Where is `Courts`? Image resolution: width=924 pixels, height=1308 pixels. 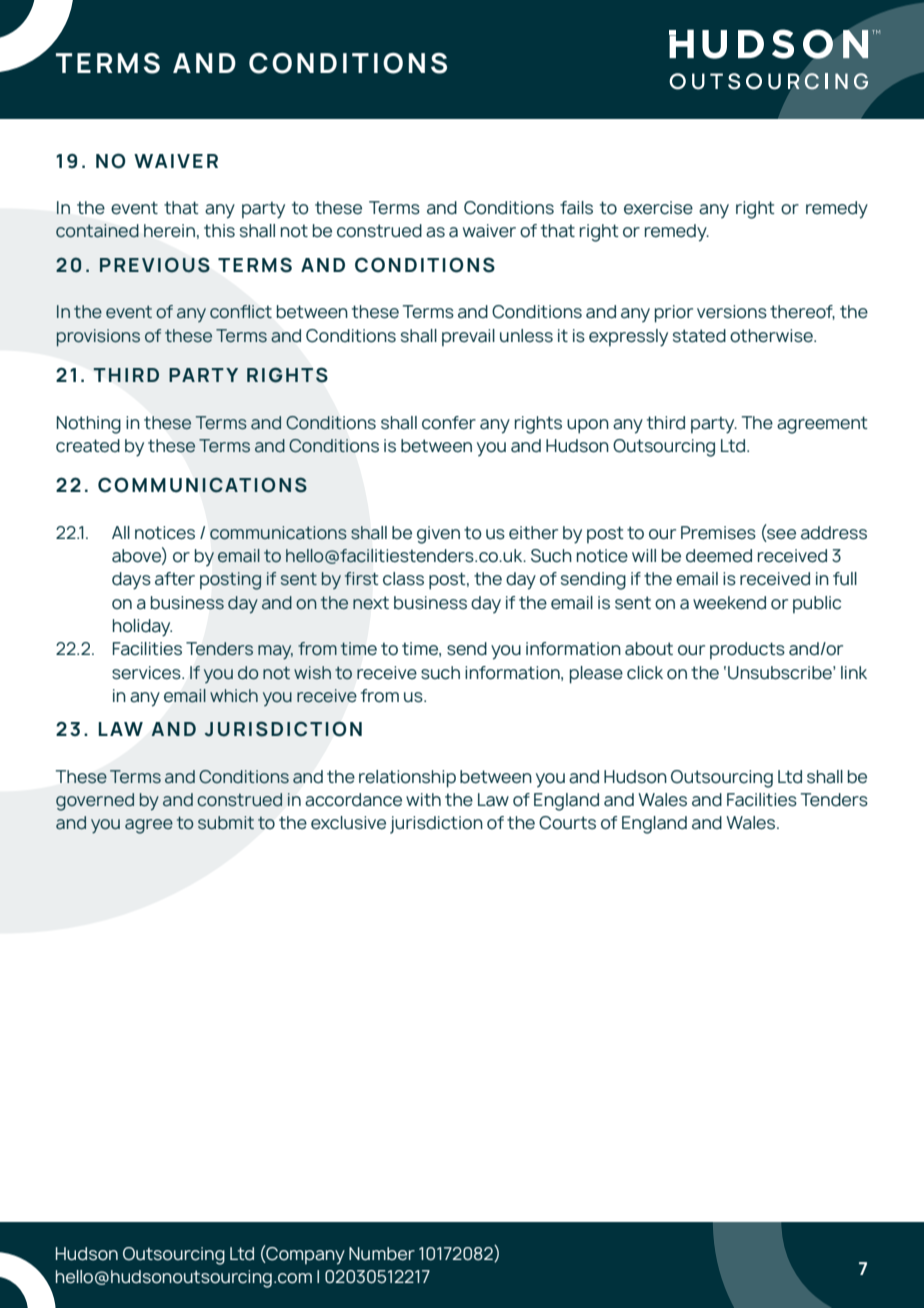
Courts is located at coordinates (567, 823).
